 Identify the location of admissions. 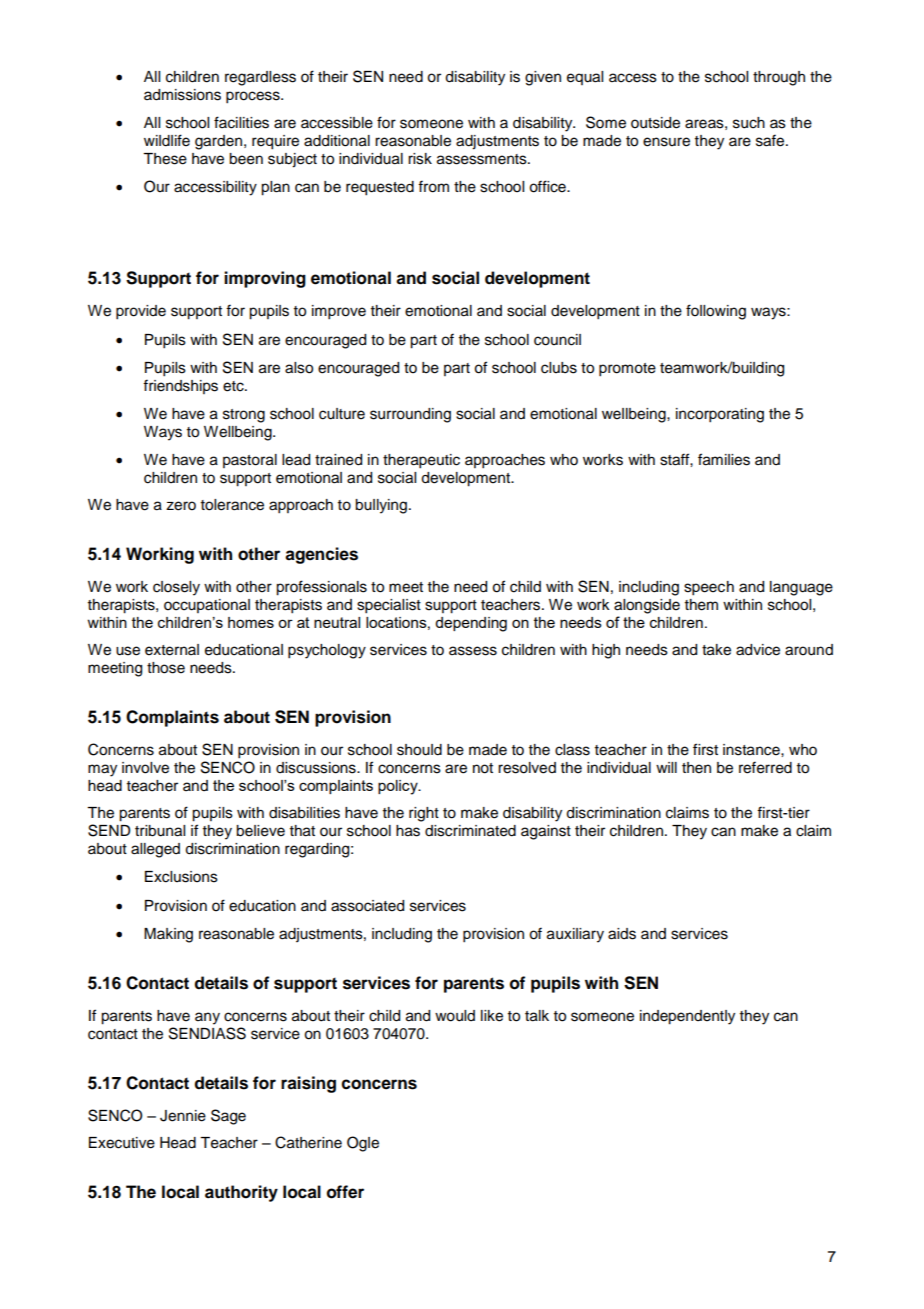
(182, 95).
